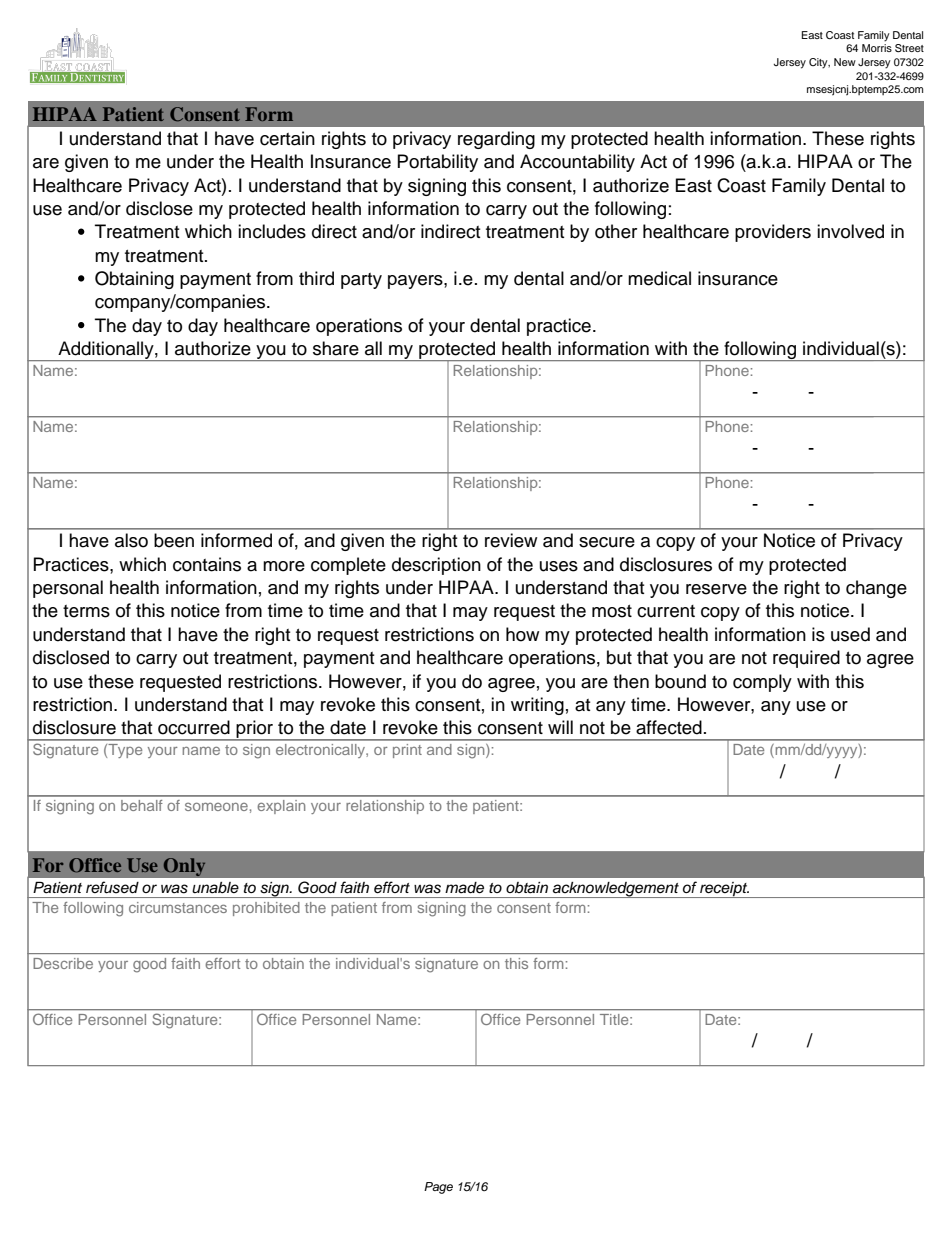 This screenshot has width=952, height=1233. Describe the element at coordinates (496, 140) in the screenshot. I see `regarding` at that location.
